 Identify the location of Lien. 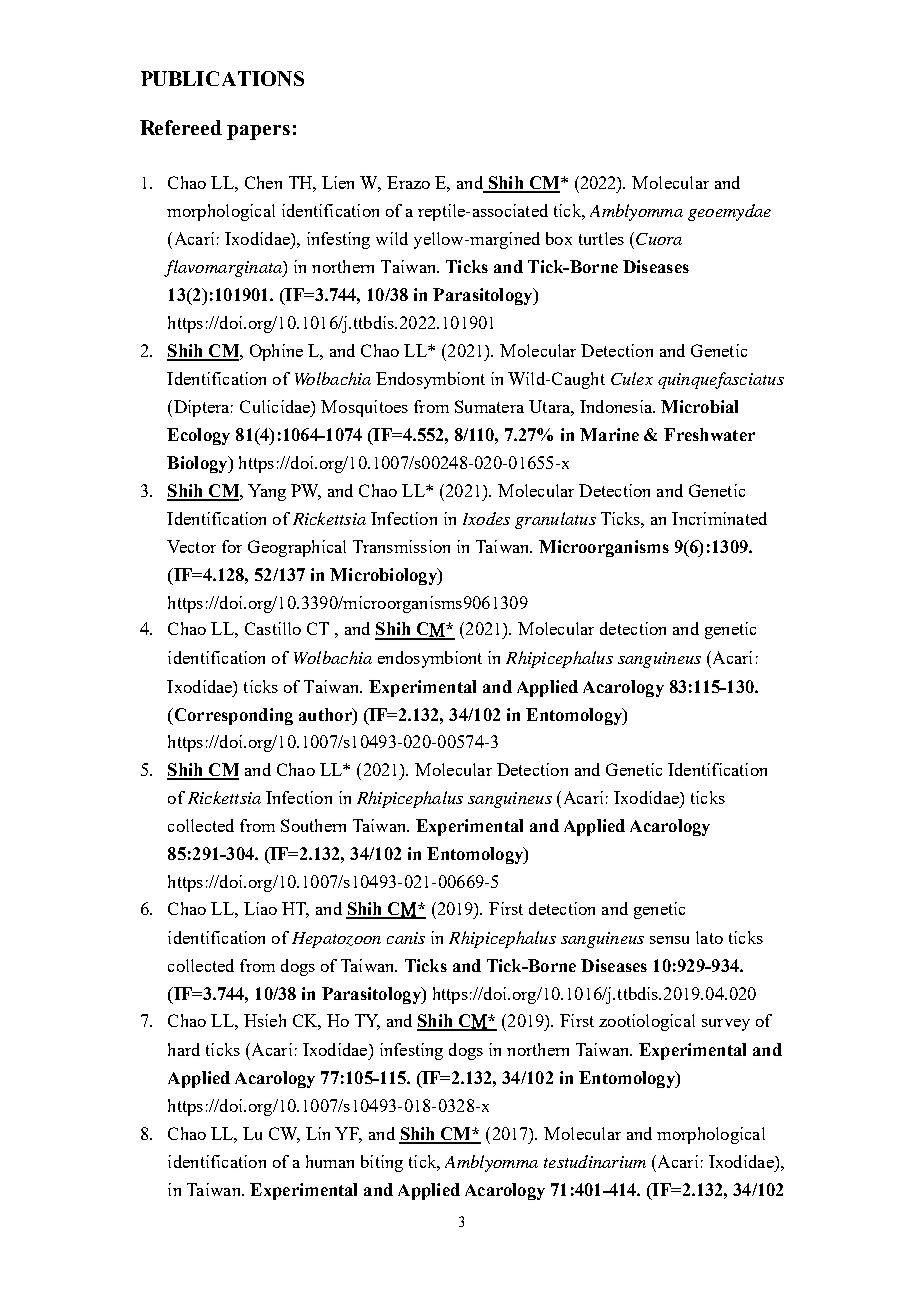
(338, 182).
